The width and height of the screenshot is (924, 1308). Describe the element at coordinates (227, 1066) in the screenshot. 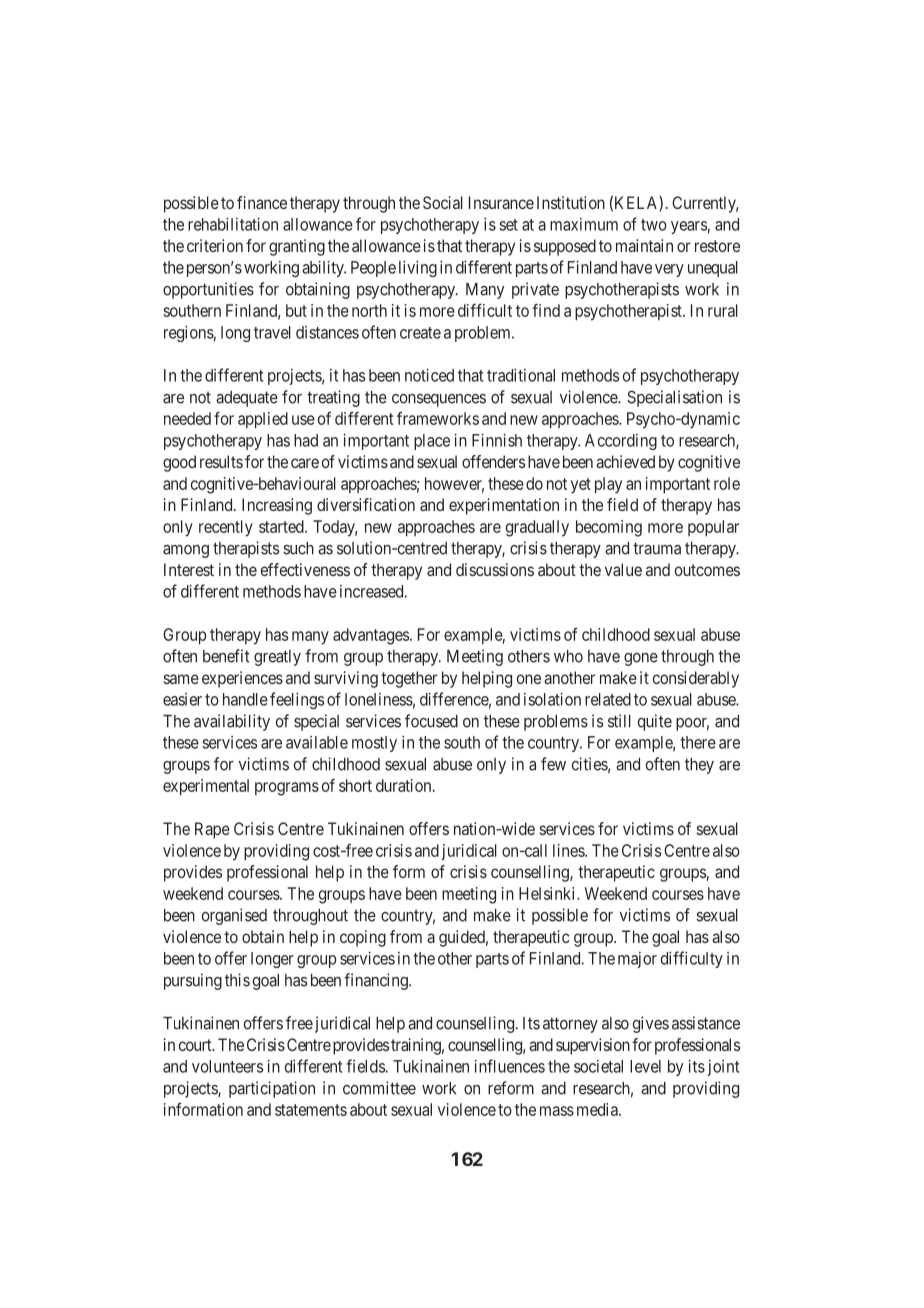

I see `volunteers` at that location.
